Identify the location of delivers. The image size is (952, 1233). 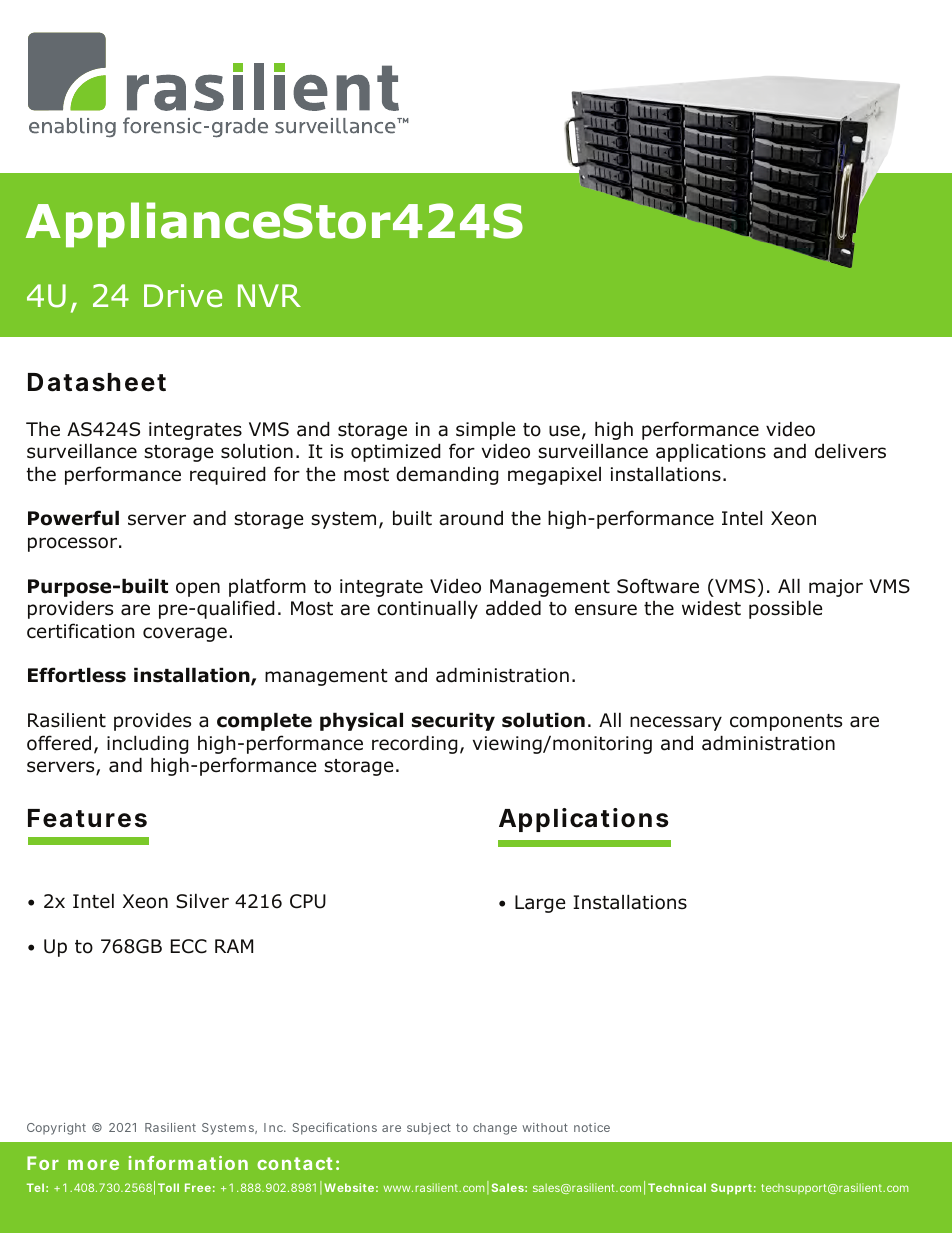
(850, 451).
